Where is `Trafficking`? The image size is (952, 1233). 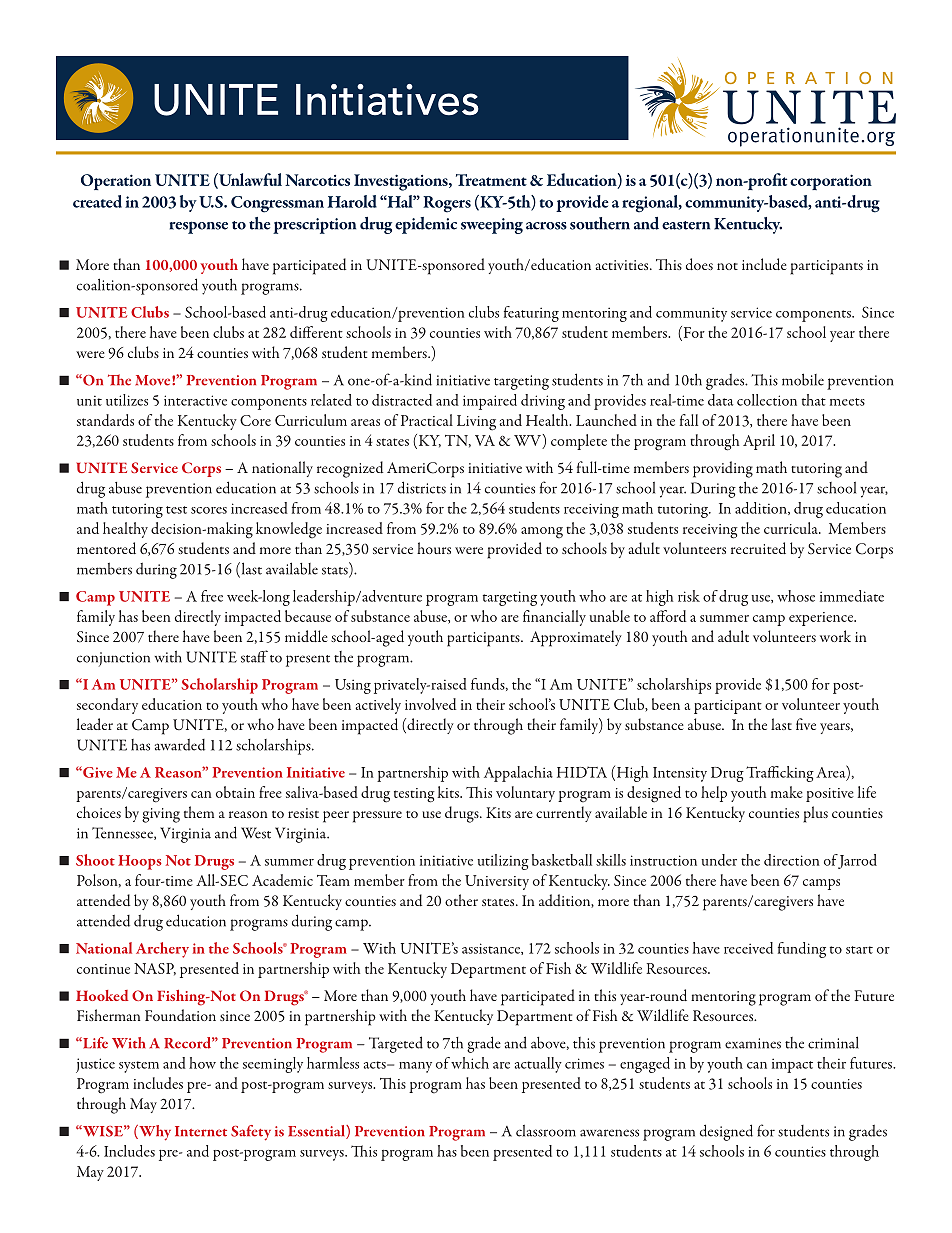 Trafficking is located at coordinates (780, 774).
